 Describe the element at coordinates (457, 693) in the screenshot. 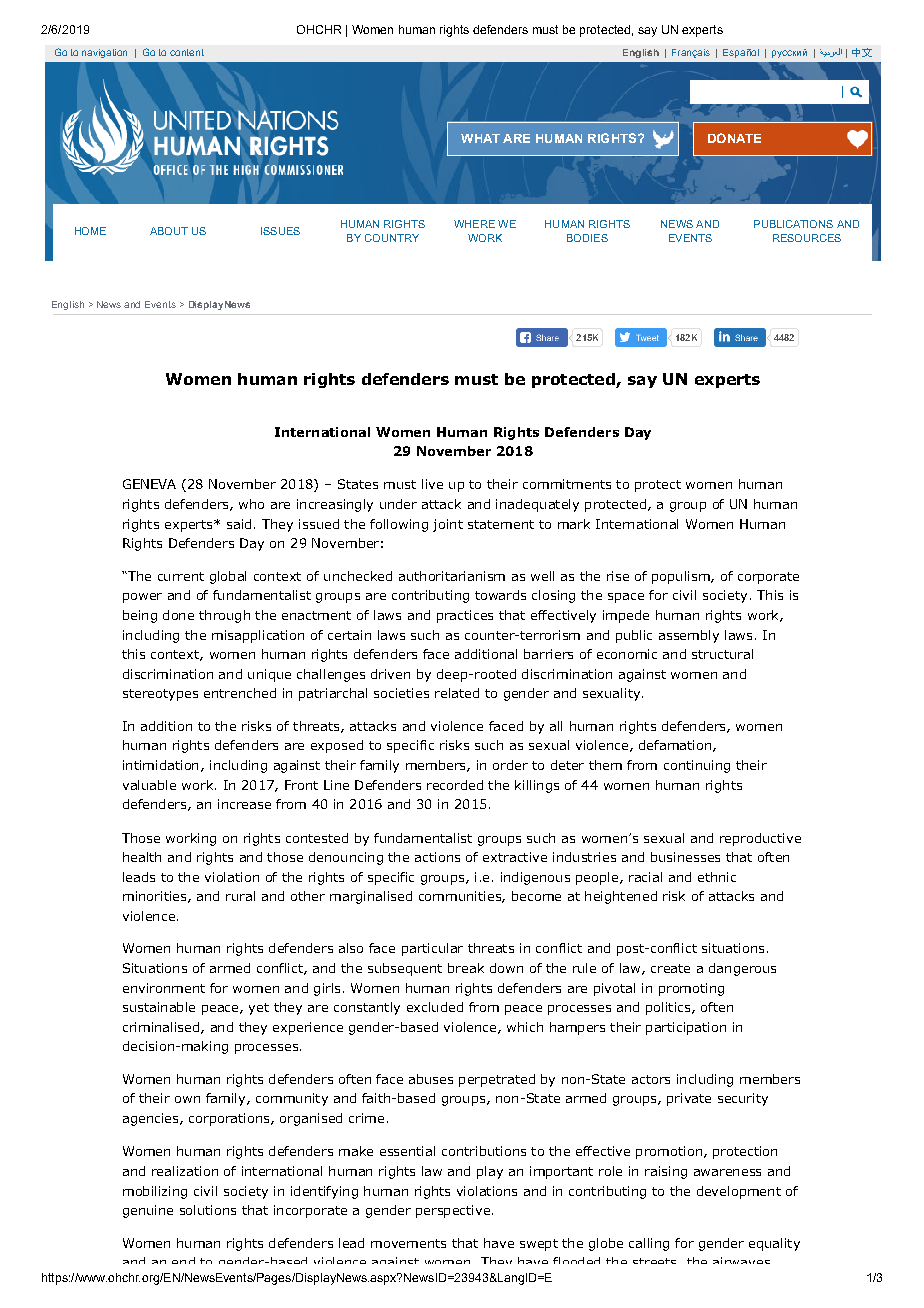

I see `related` at that location.
